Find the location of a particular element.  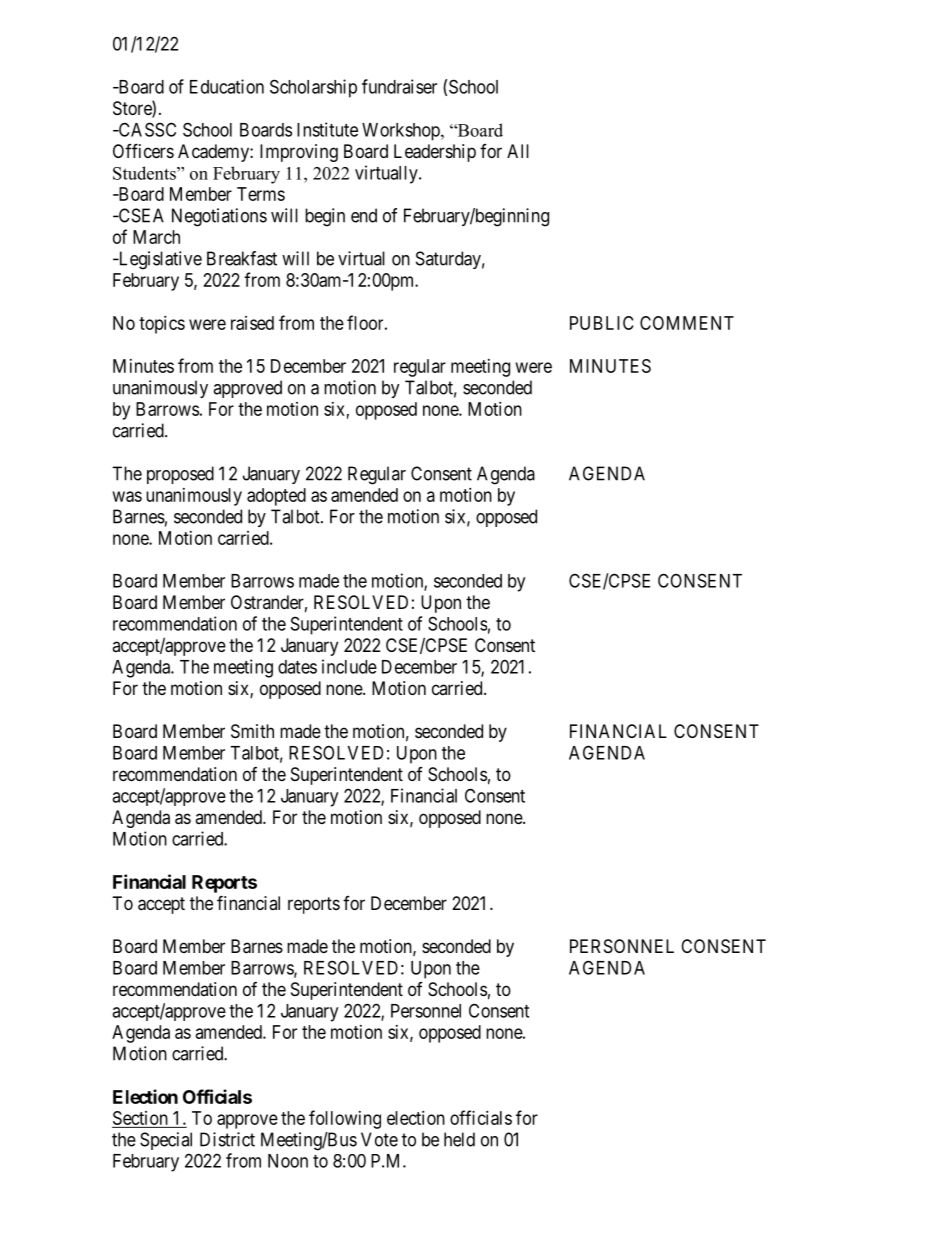

Leadership is located at coordinates (435, 153).
